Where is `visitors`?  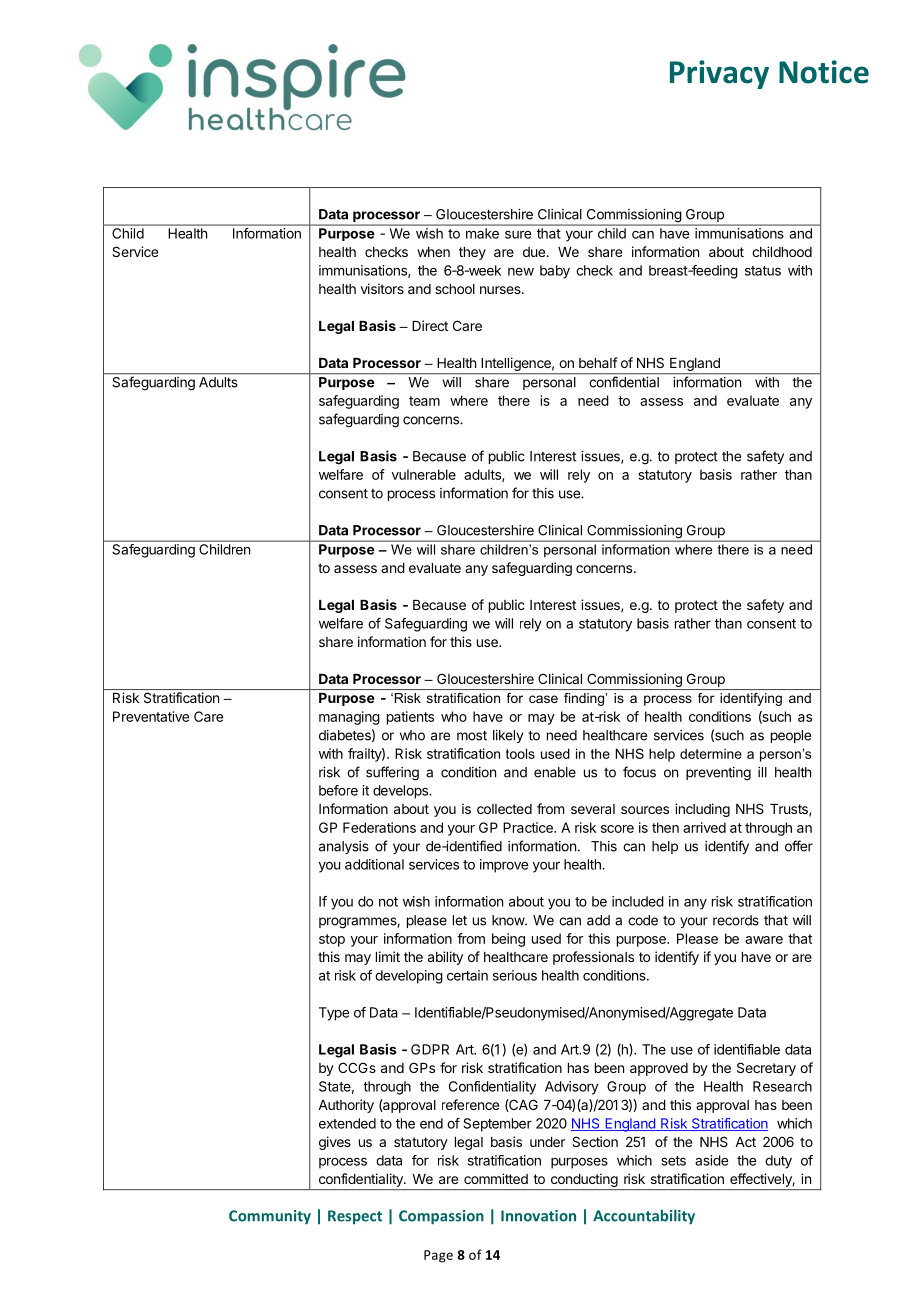 visitors is located at coordinates (382, 288).
